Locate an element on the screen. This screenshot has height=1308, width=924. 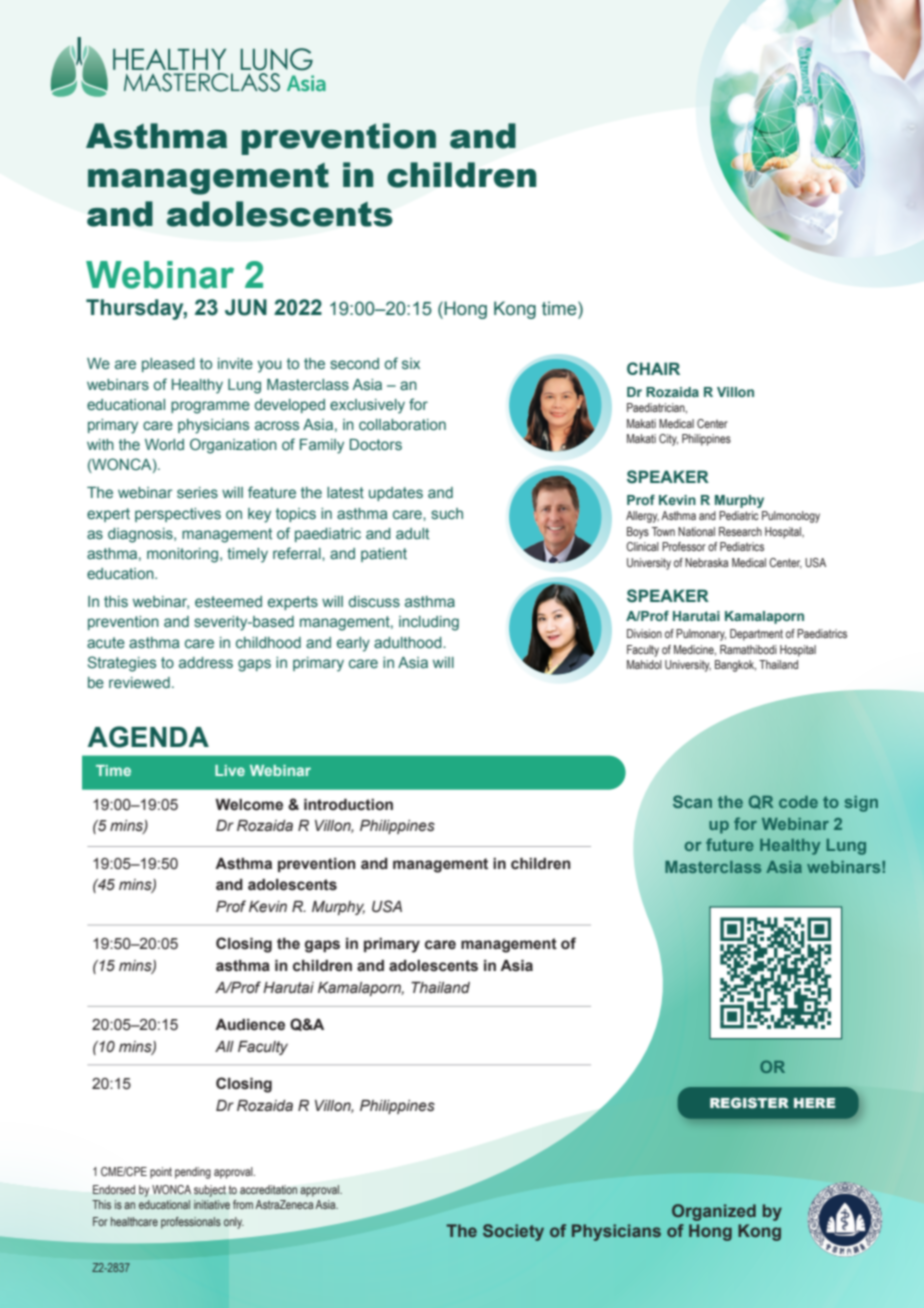
Society is located at coordinates (513, 1232).
